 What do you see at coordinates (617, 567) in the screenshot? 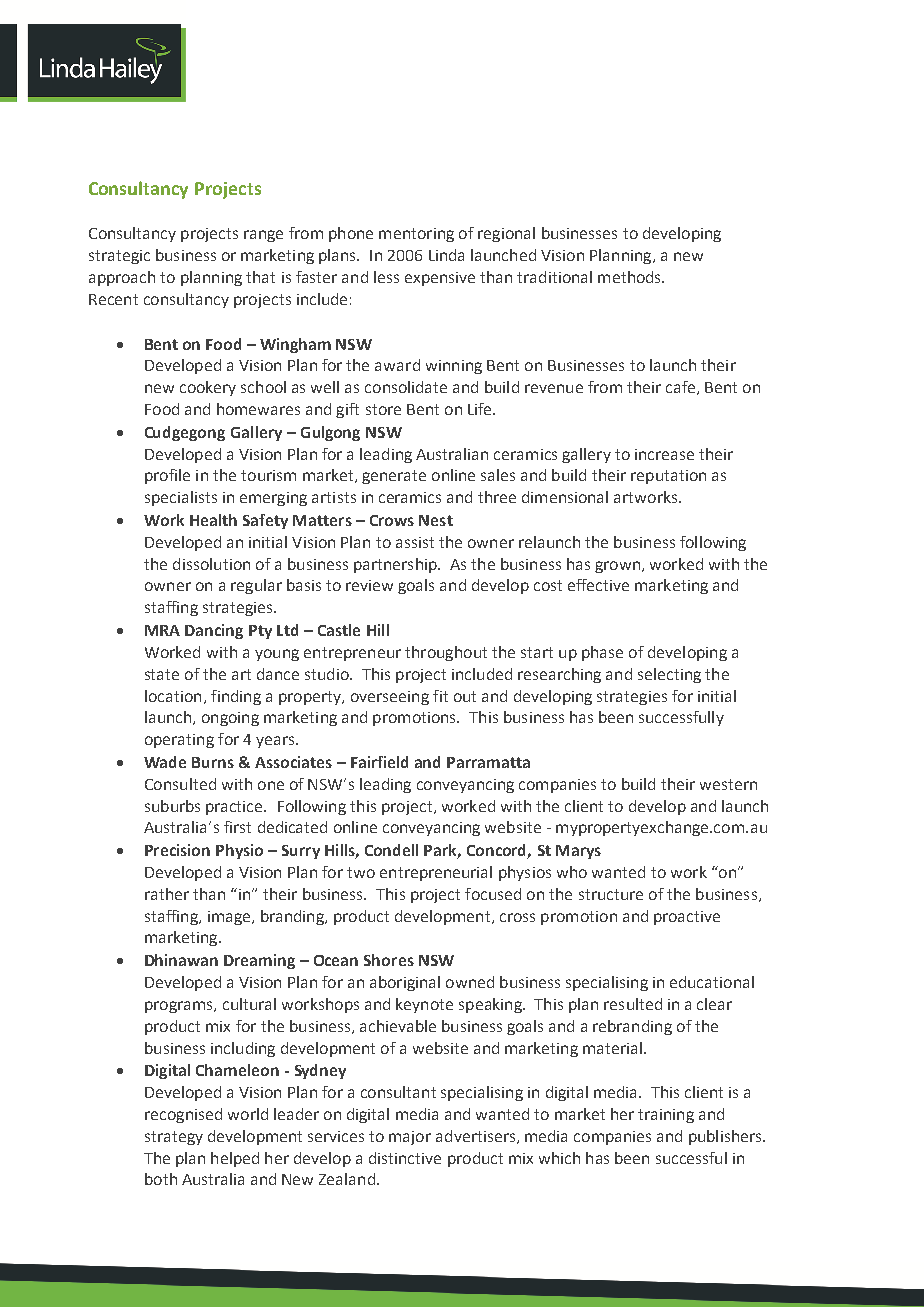
I see `grown` at bounding box center [617, 567].
